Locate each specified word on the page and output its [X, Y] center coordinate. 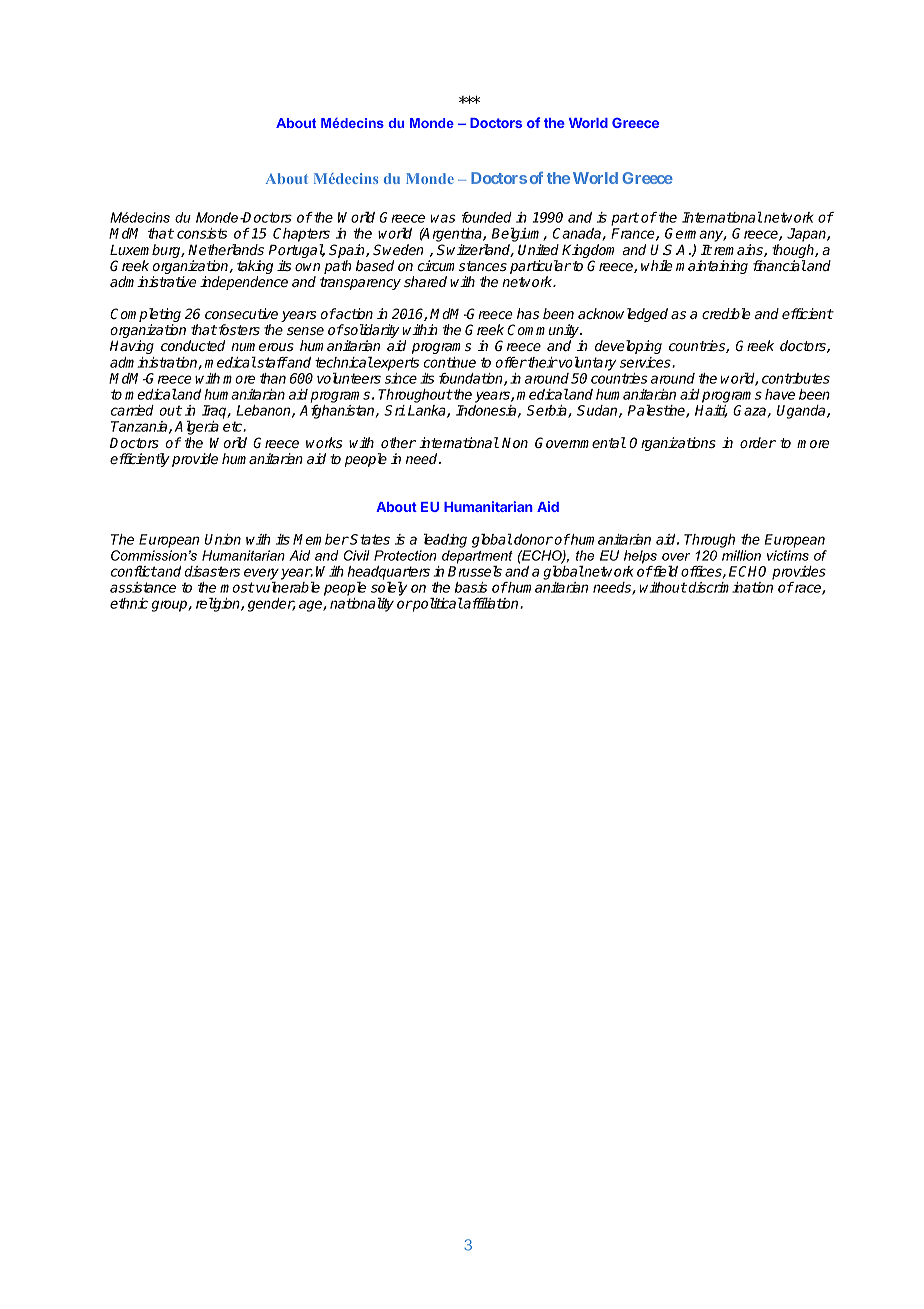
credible [726, 313]
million [741, 555]
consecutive [241, 313]
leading [445, 540]
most [237, 587]
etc [233, 426]
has [528, 313]
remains [739, 250]
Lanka [428, 411]
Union [223, 539]
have [780, 394]
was [443, 218]
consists [202, 233]
